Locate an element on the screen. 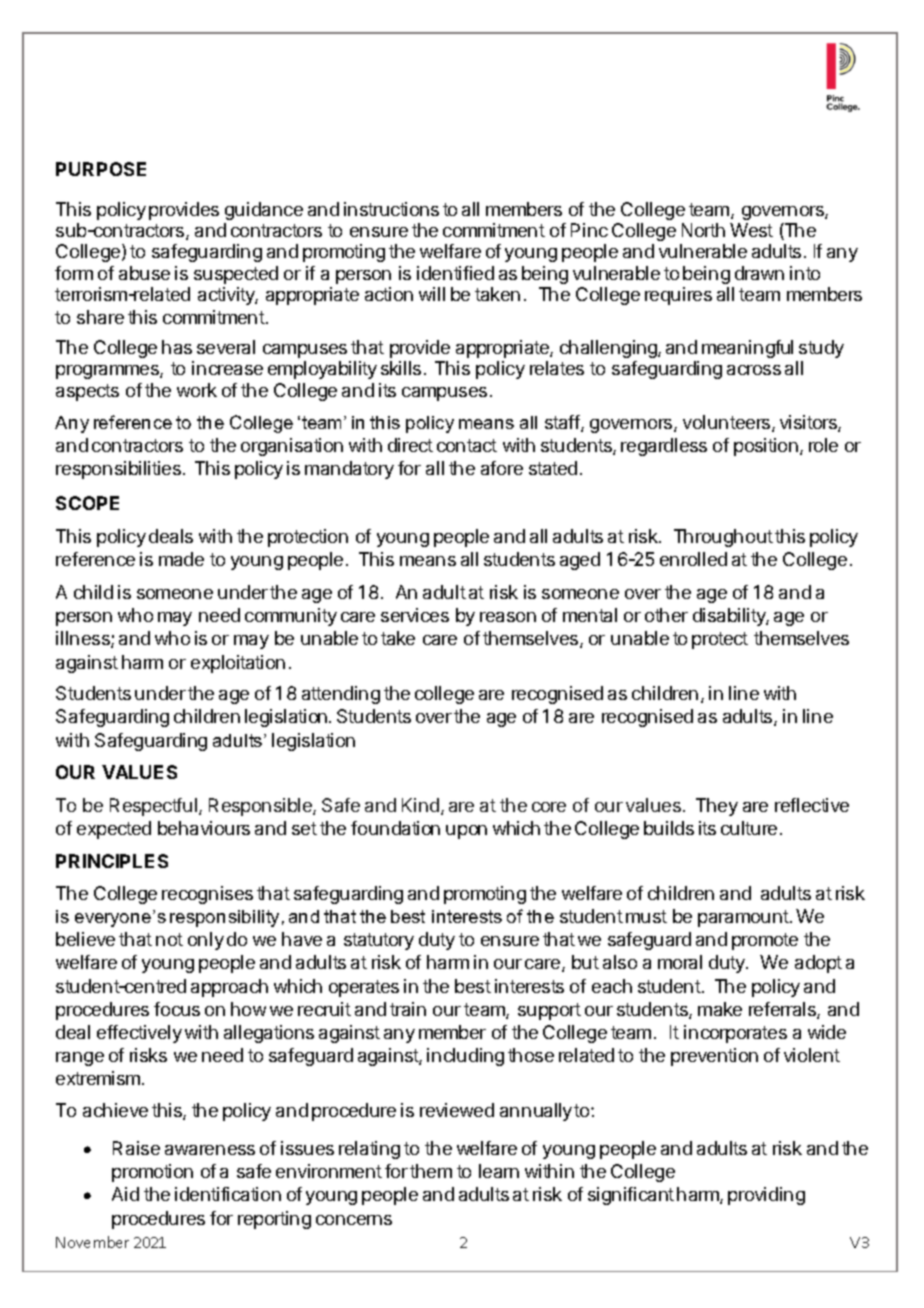 The width and height of the screenshot is (924, 1308). attending is located at coordinates (341, 695).
